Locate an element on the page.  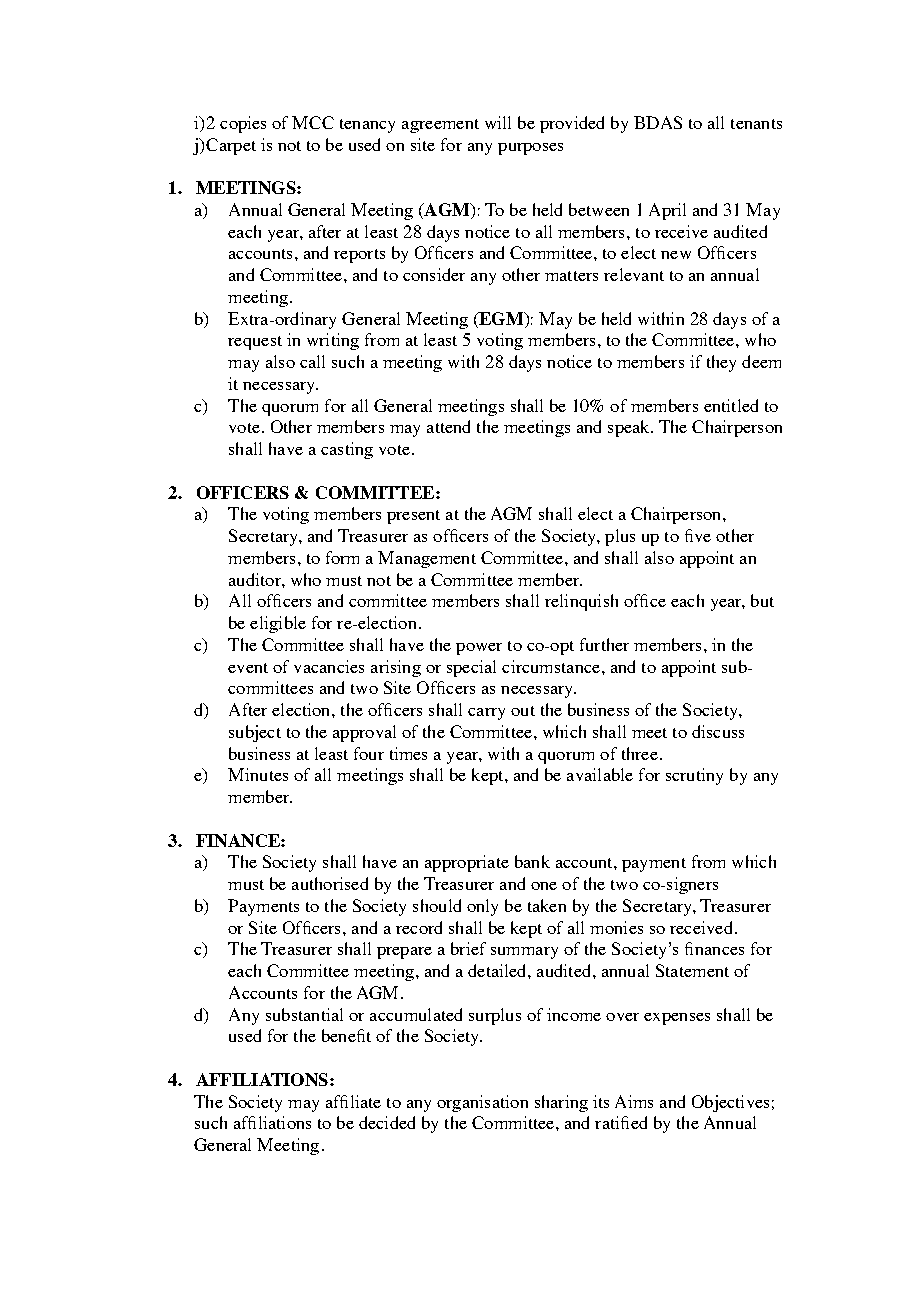
affiliate is located at coordinates (353, 1101).
